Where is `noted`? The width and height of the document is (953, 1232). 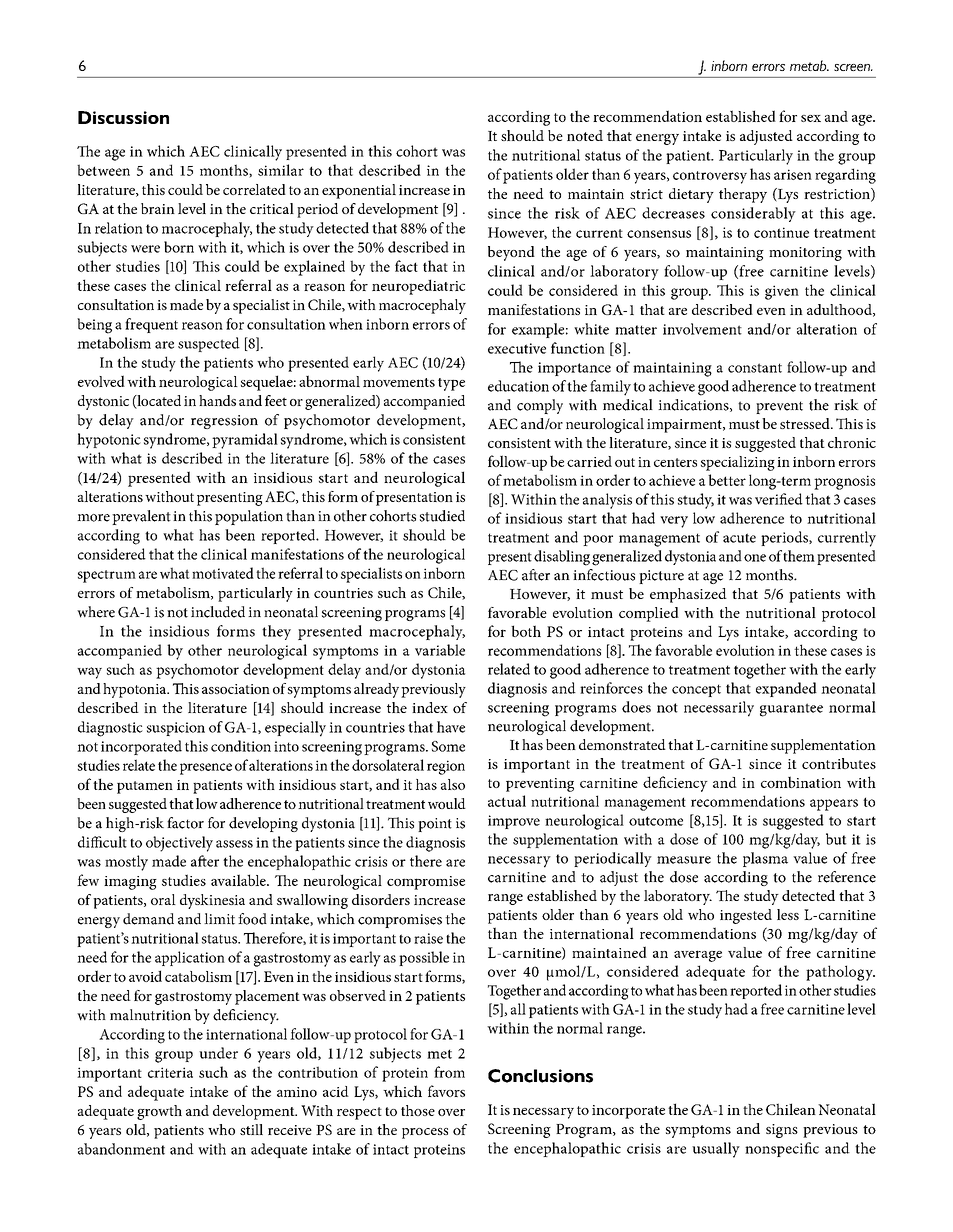 noted is located at coordinates (585, 135).
